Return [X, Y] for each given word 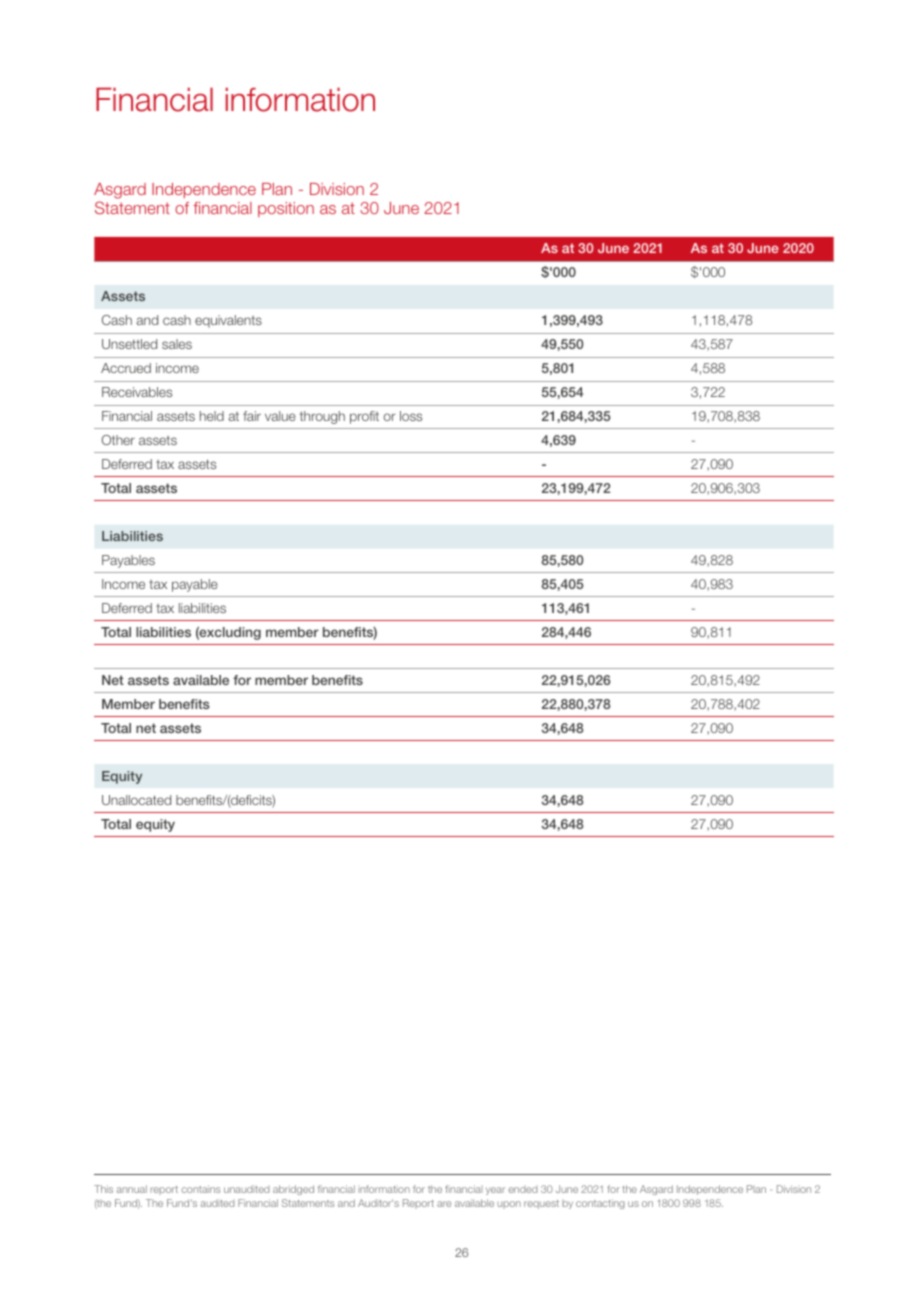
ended [523, 1189]
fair [252, 416]
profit [364, 417]
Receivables [137, 392]
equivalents [228, 321]
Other [118, 440]
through [322, 417]
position [286, 209]
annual [132, 1189]
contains [201, 1189]
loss [411, 416]
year [495, 1191]
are [444, 1204]
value [280, 416]
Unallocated [136, 800]
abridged [293, 1190]
